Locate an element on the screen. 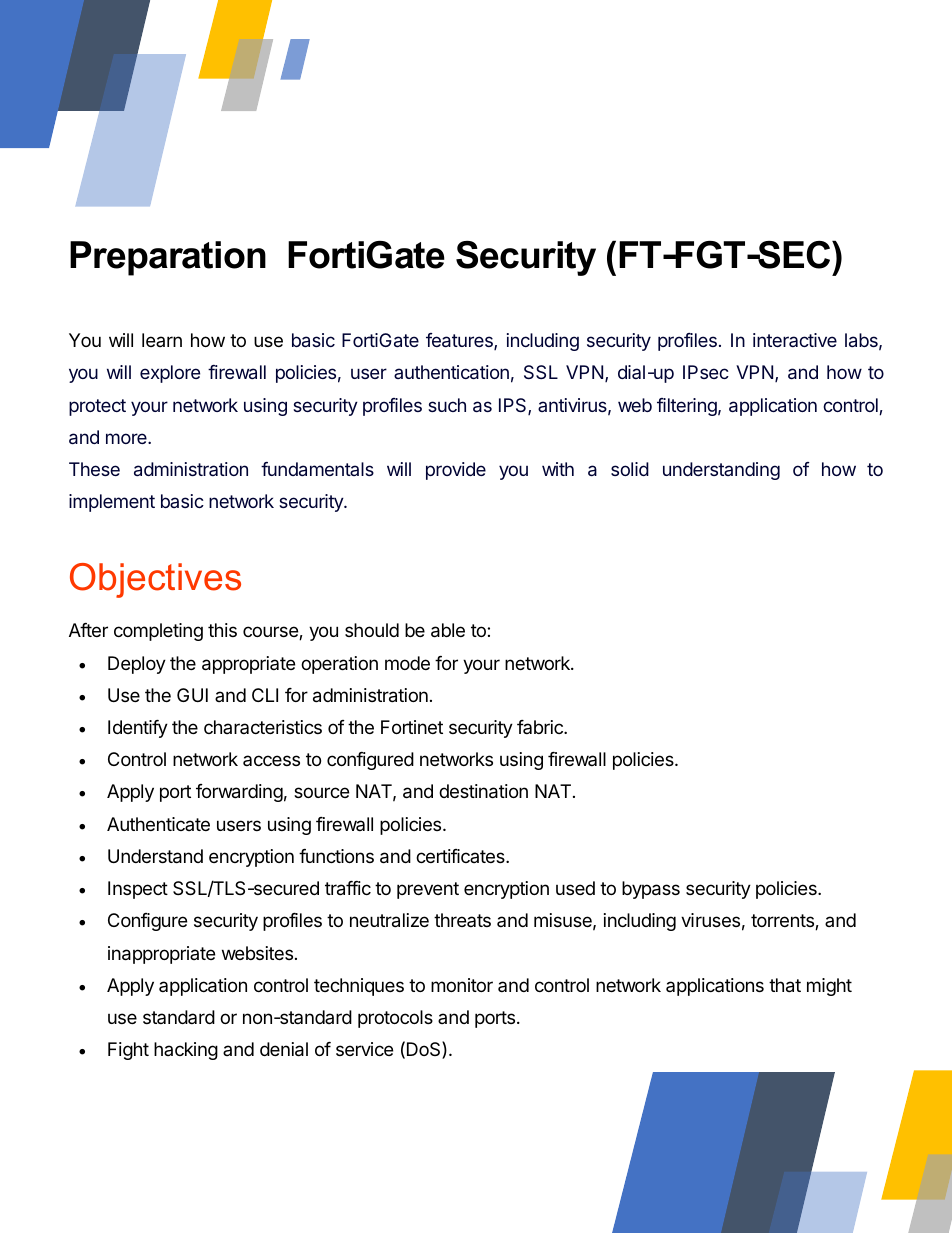  forwarding is located at coordinates (239, 793).
